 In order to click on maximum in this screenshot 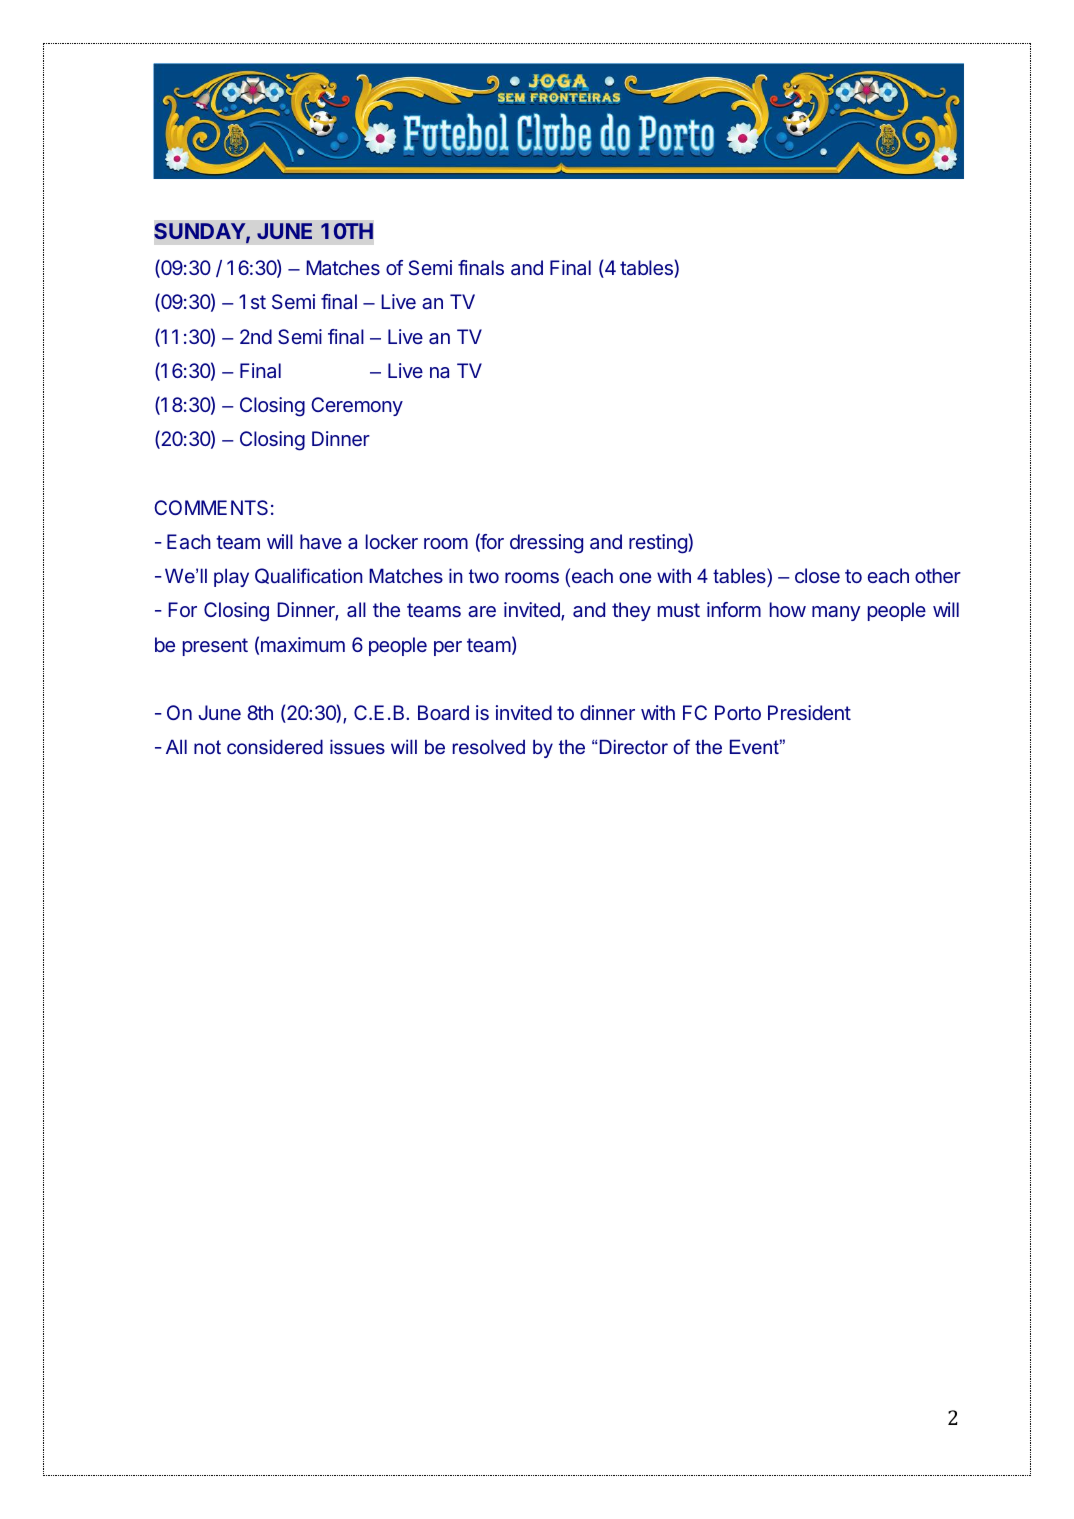, I will do `click(303, 644)`.
